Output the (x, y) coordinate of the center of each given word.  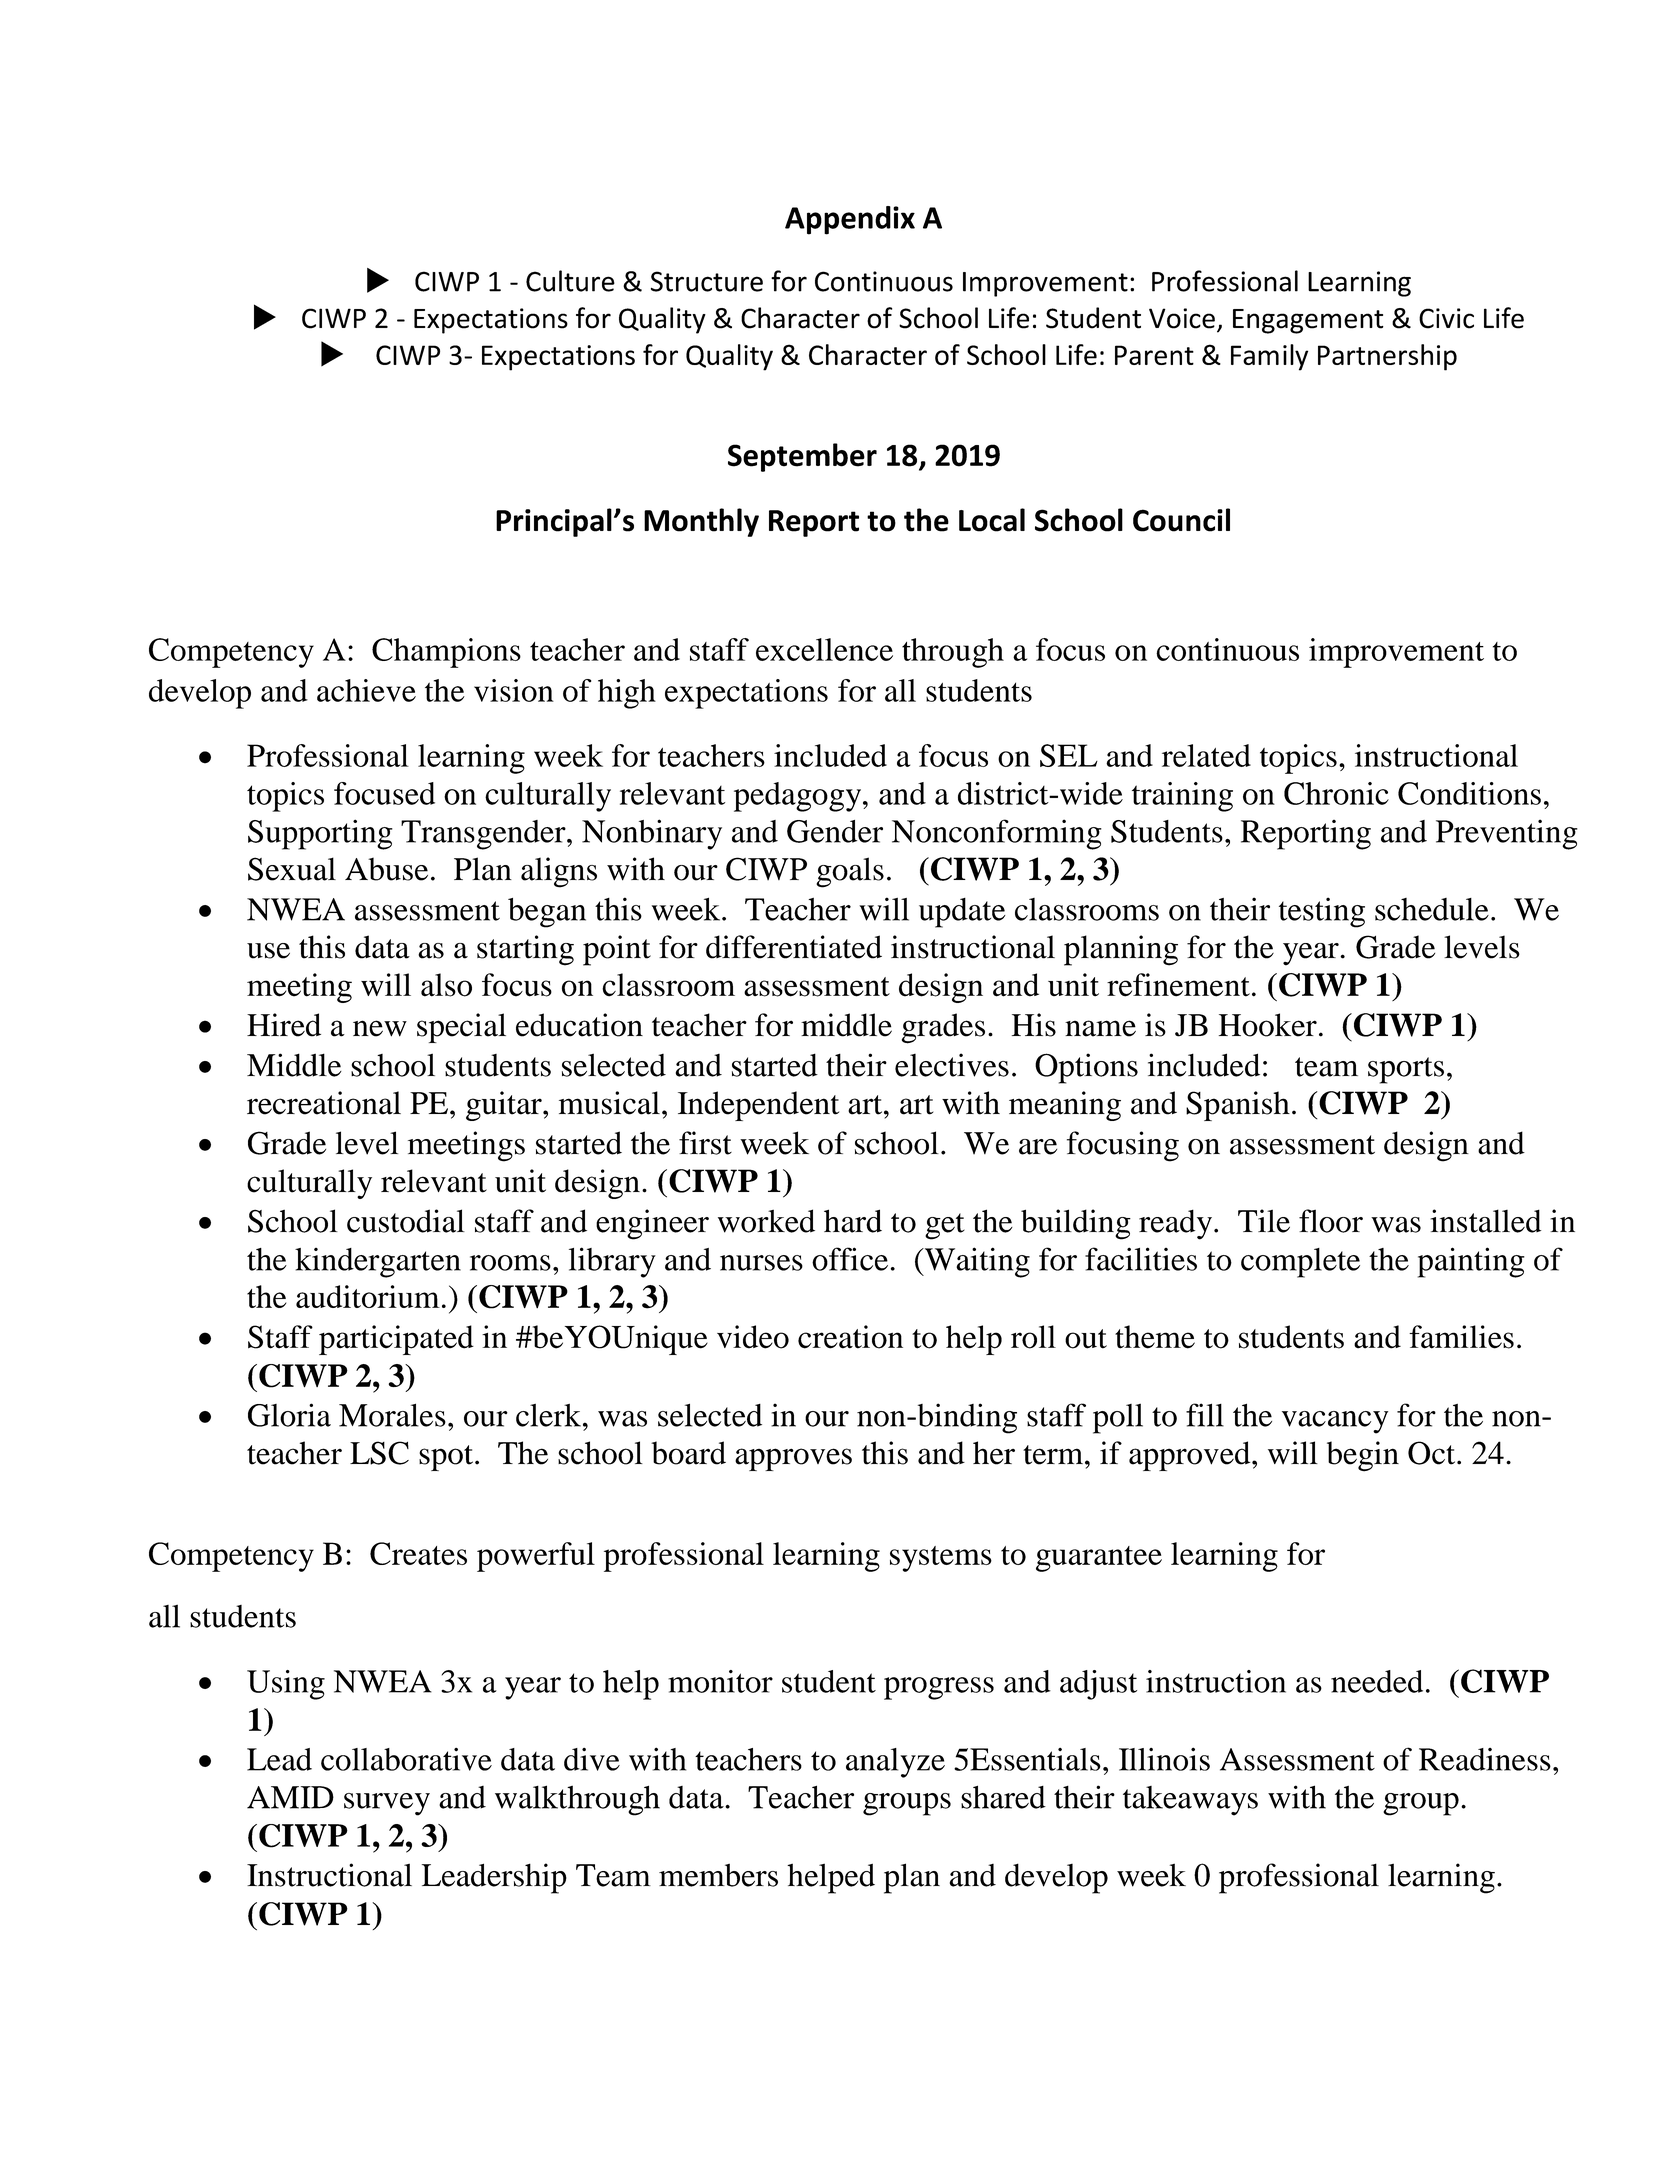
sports (1406, 1070)
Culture (570, 281)
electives (952, 1065)
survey (387, 1804)
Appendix (850, 220)
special (461, 1028)
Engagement (1308, 321)
